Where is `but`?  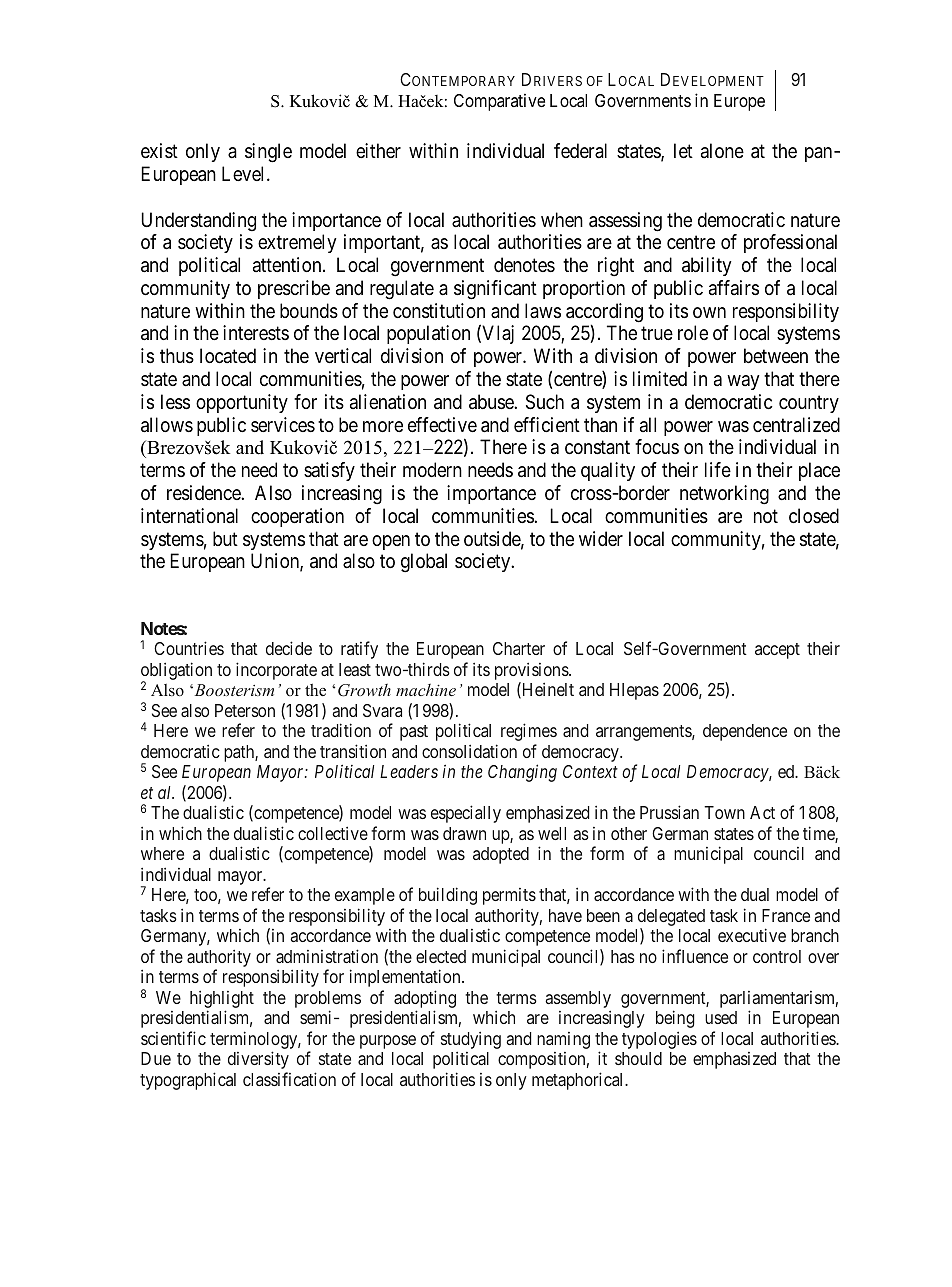 but is located at coordinates (225, 538).
